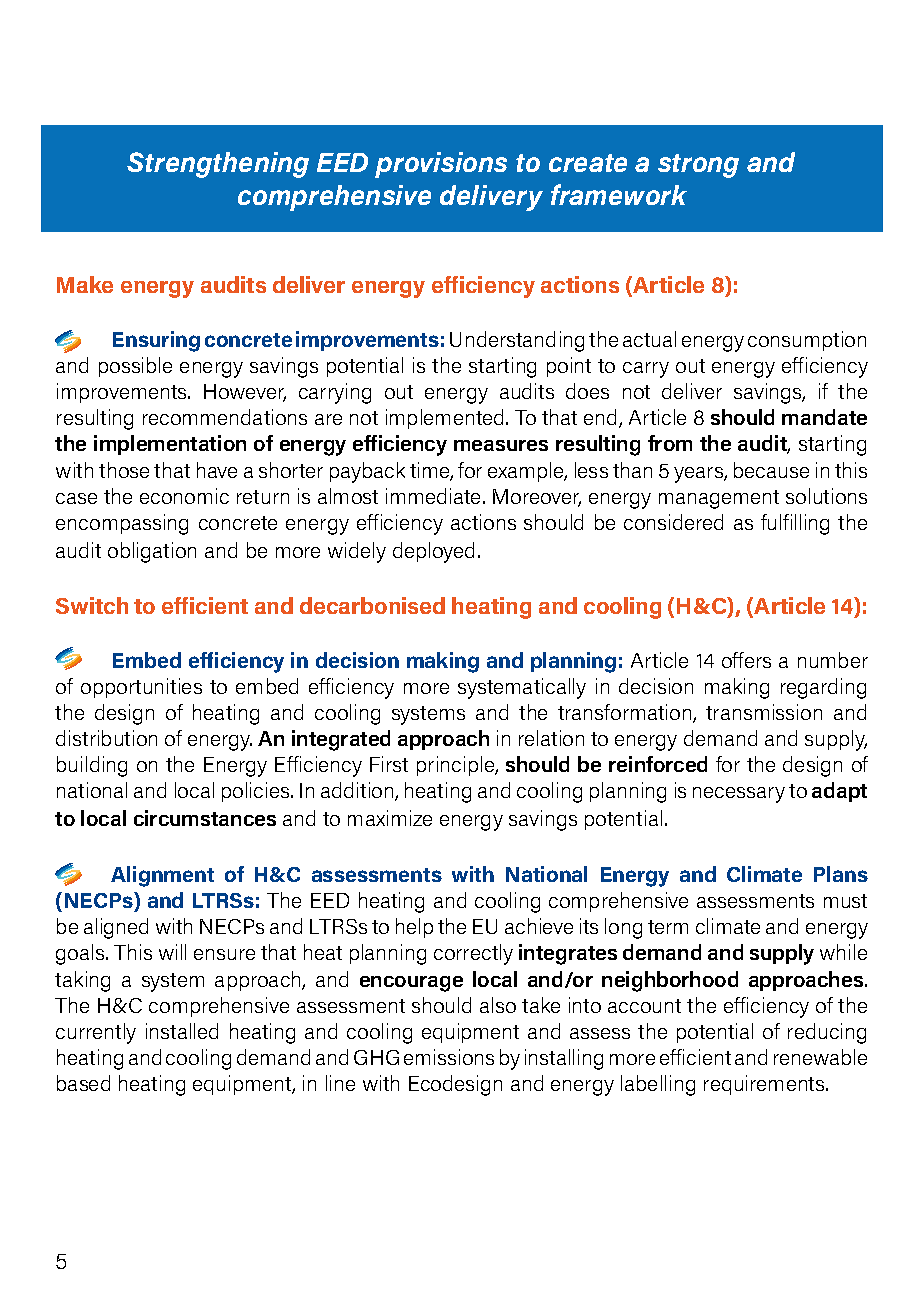 Image resolution: width=924 pixels, height=1308 pixels. I want to click on provisions, so click(441, 165).
